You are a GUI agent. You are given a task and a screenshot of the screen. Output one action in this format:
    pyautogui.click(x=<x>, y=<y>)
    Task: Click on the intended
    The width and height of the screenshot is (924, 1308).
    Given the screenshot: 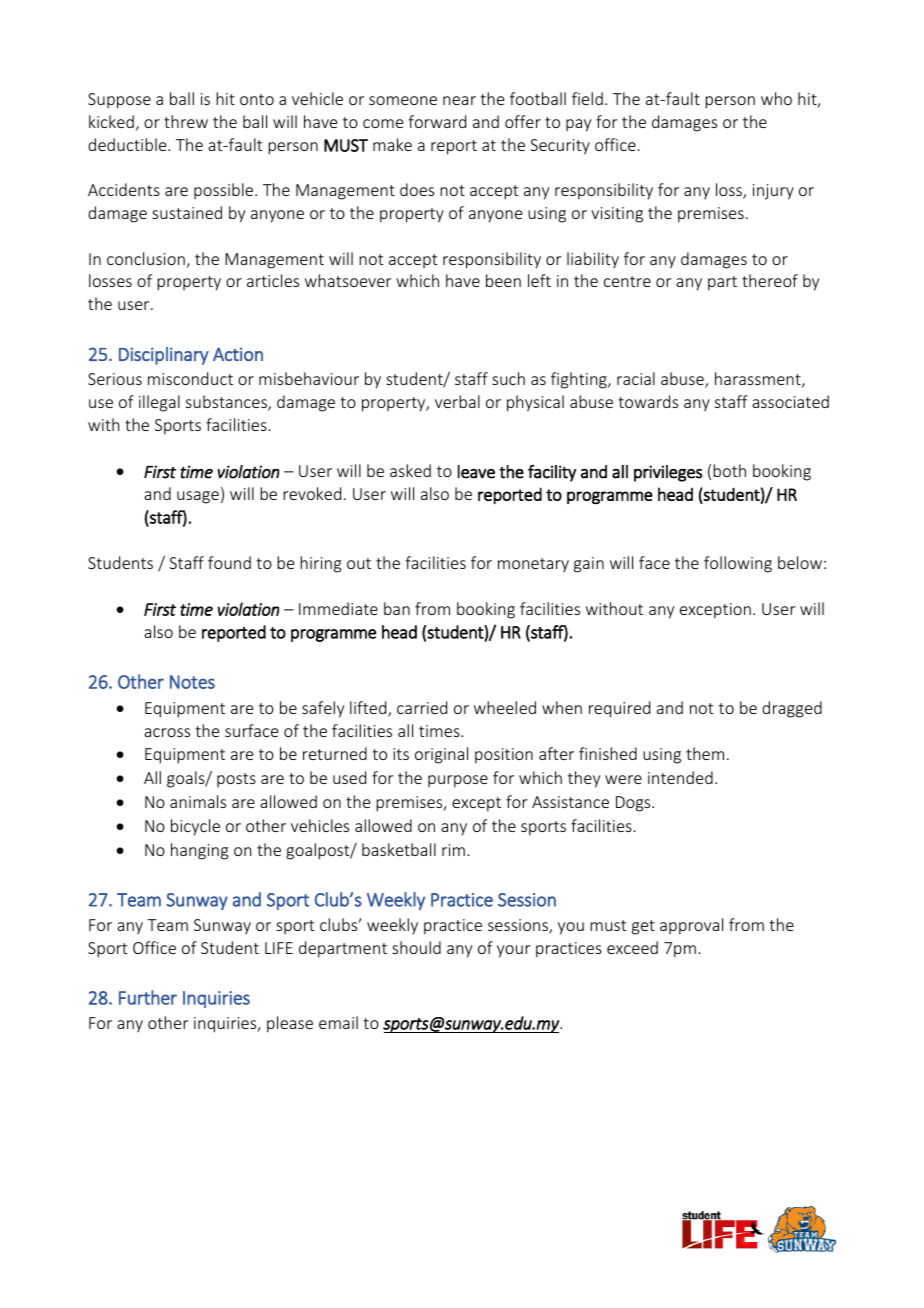 What is the action you would take?
    pyautogui.click(x=680, y=777)
